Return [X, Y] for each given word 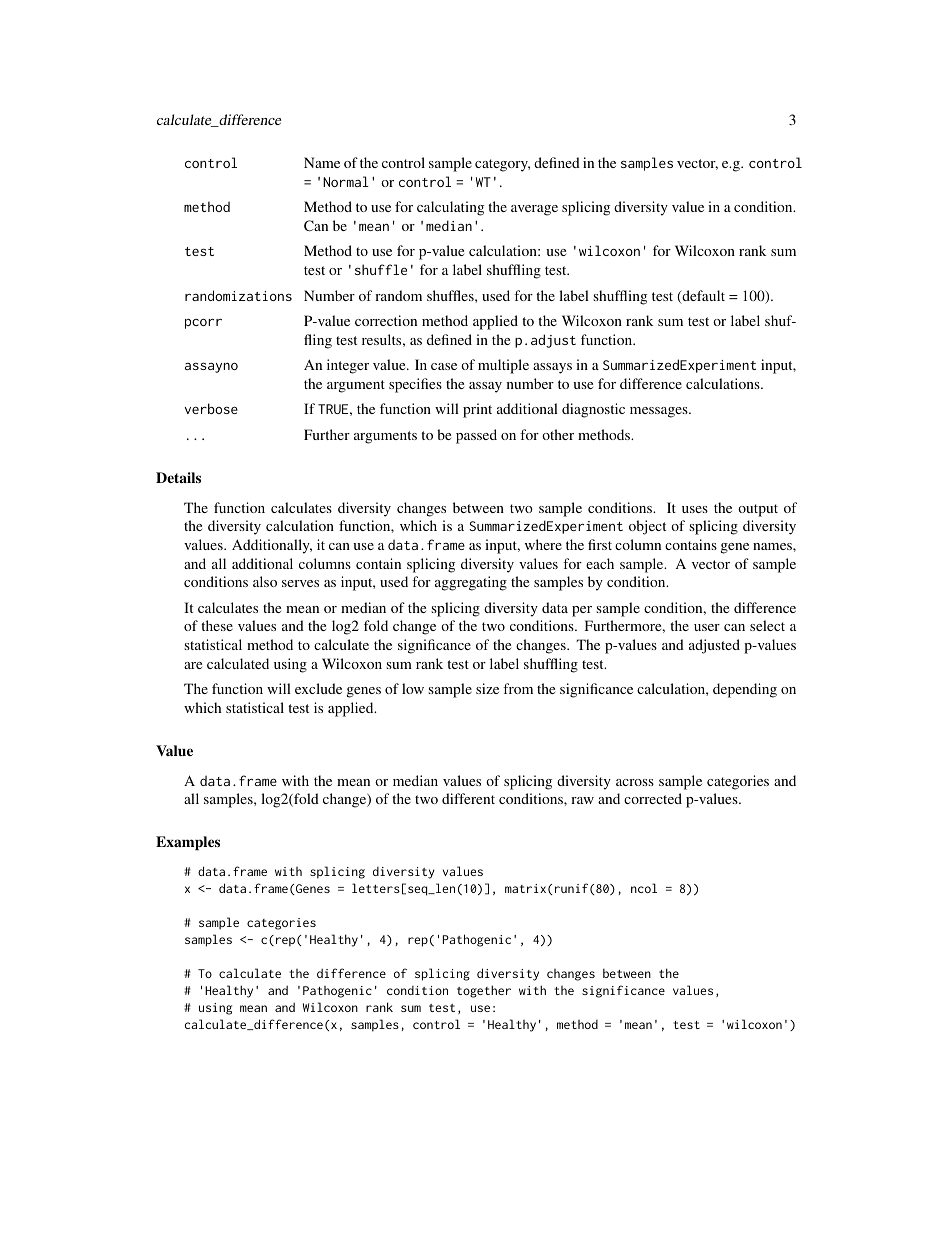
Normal [346, 181]
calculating [450, 208]
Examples [188, 843]
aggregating [471, 583]
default [702, 297]
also [265, 581]
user [707, 627]
